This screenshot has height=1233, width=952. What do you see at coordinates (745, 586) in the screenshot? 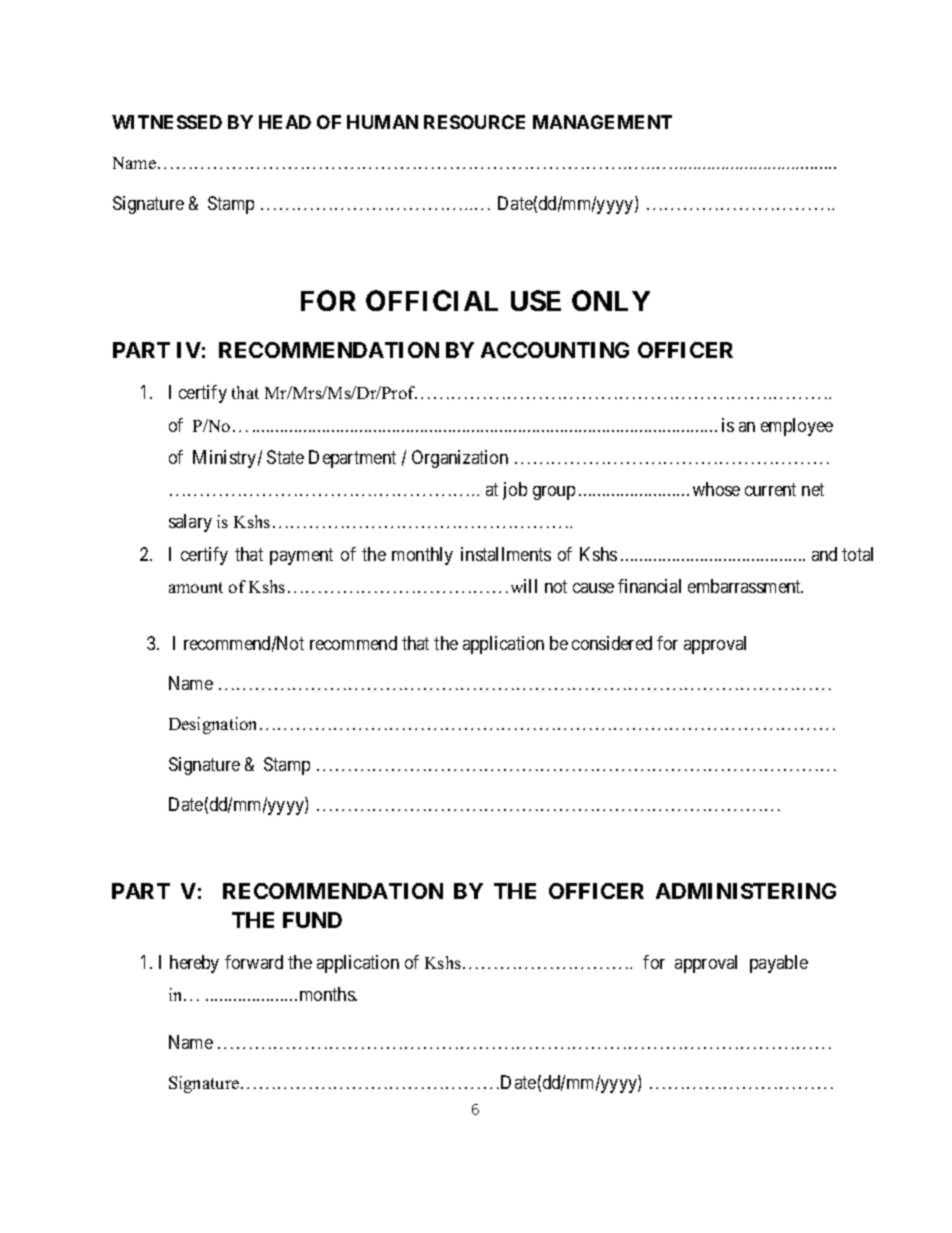
I see `embarrassment` at bounding box center [745, 586].
